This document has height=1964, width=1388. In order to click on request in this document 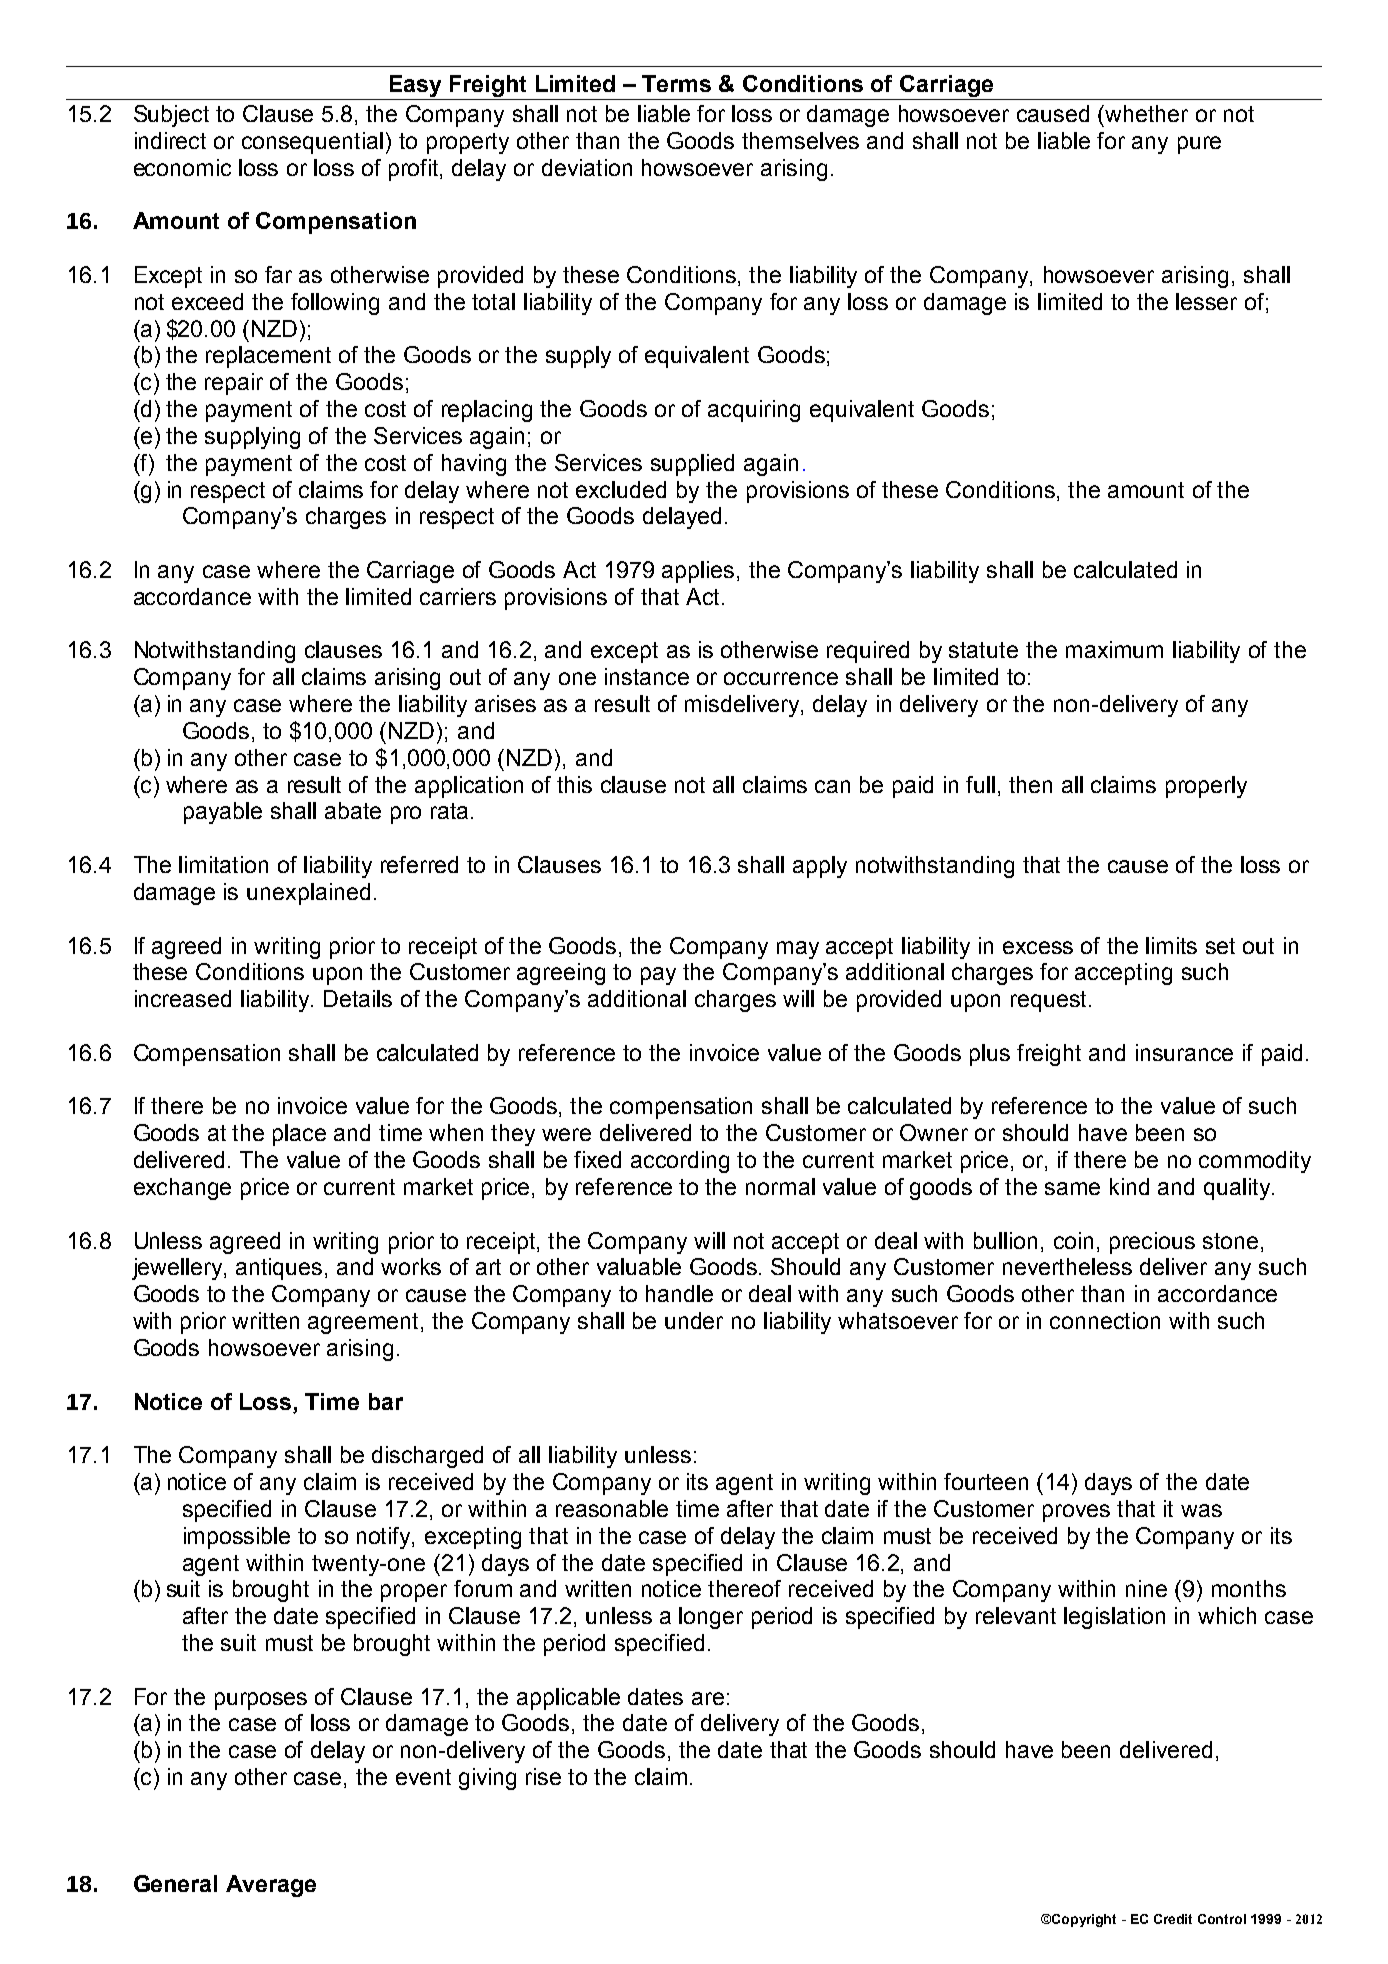, I will do `click(1048, 1001)`.
